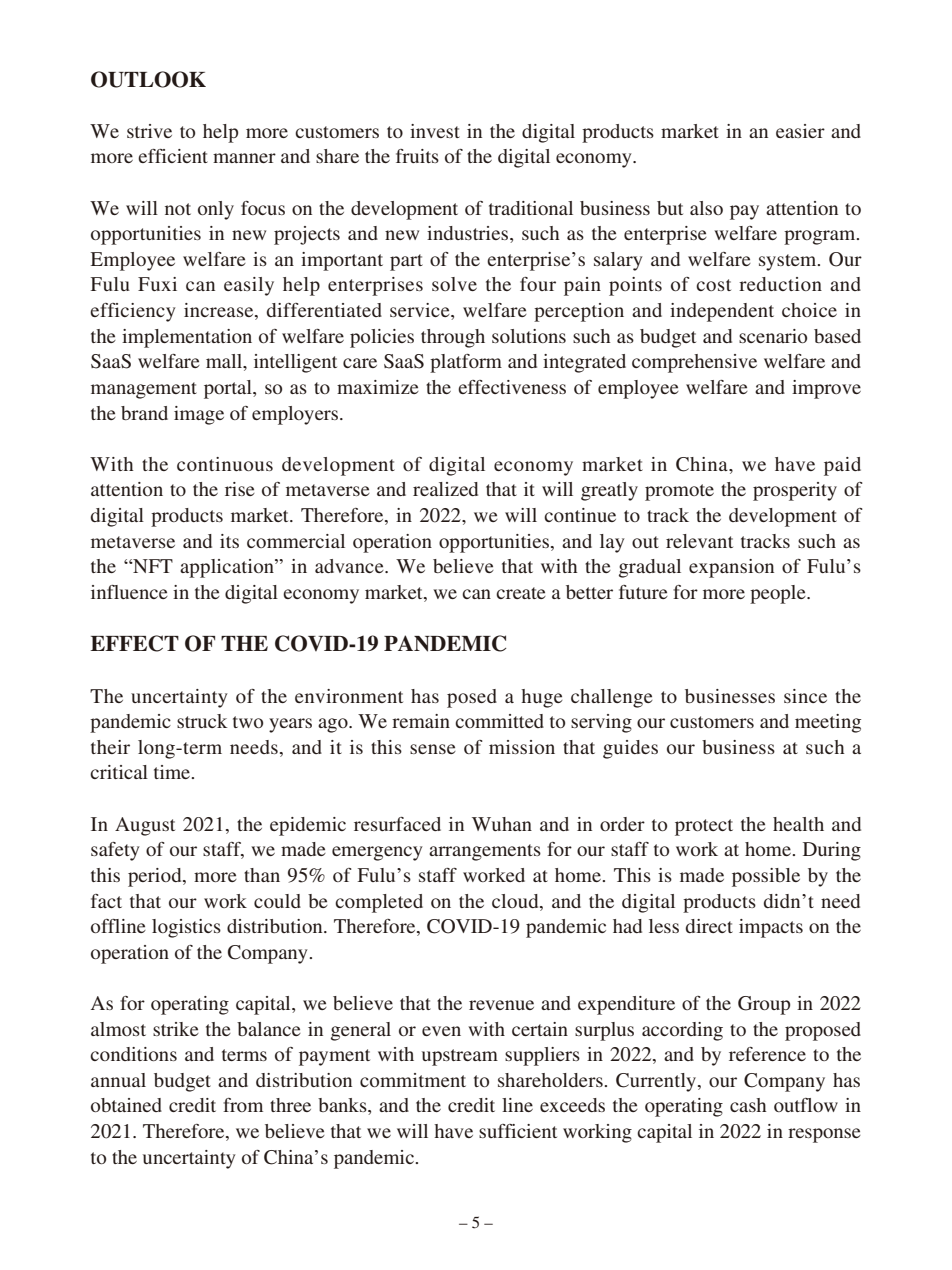  Describe the element at coordinates (795, 491) in the document. I see `prosperity` at that location.
